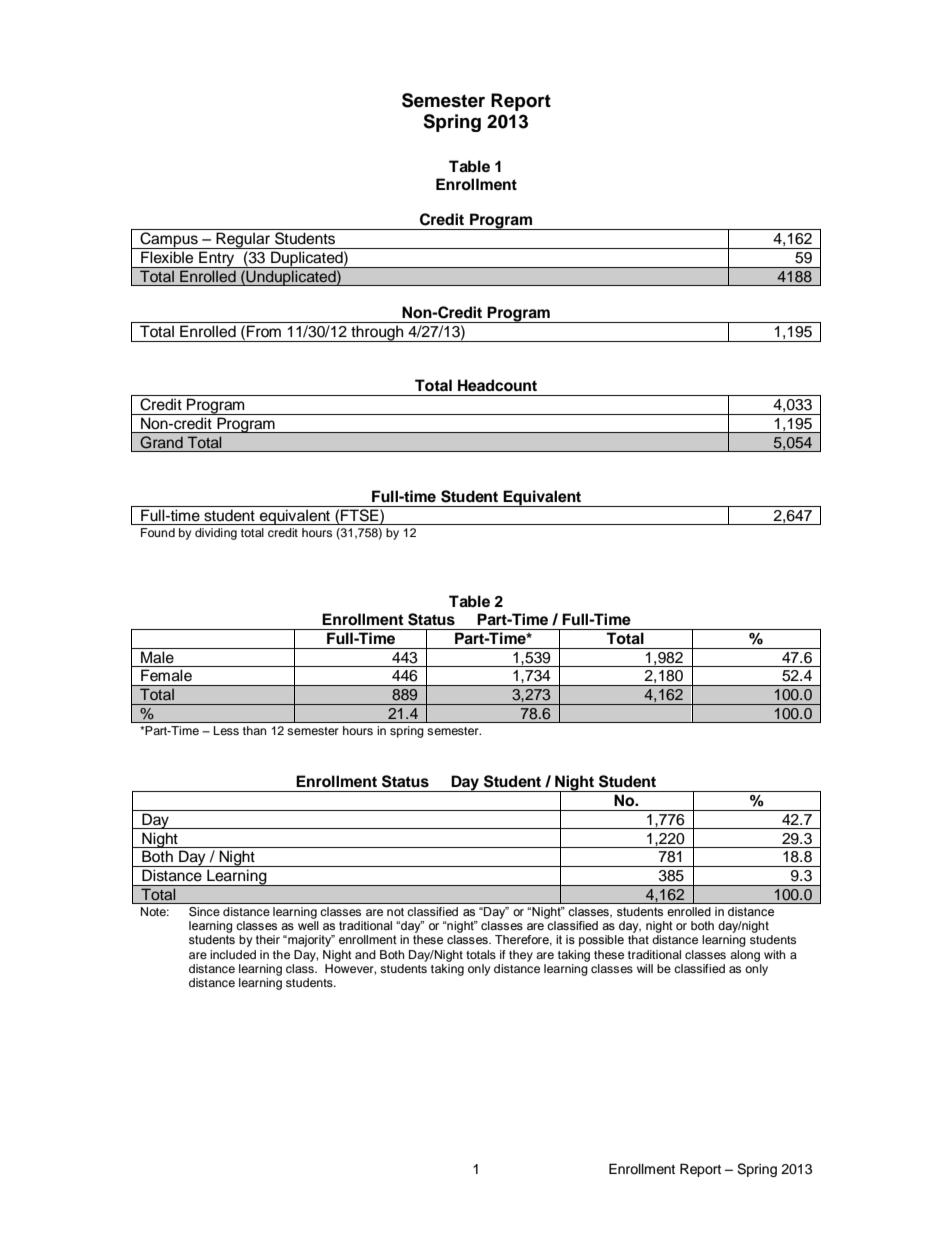 The image size is (952, 1233). Describe the element at coordinates (226, 730) in the document. I see `Less` at that location.
